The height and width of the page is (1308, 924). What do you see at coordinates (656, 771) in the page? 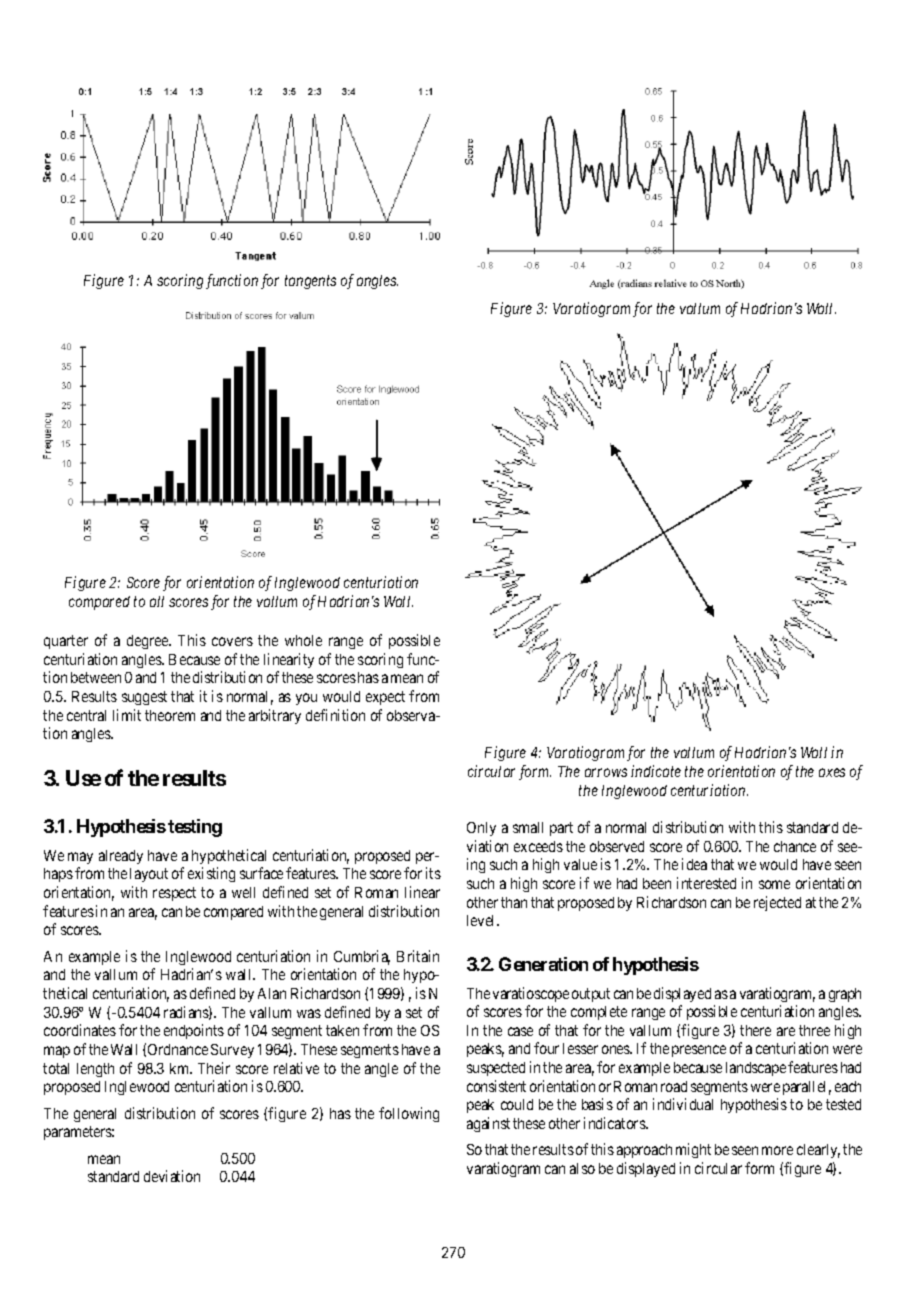
I see `indicate` at bounding box center [656, 771].
